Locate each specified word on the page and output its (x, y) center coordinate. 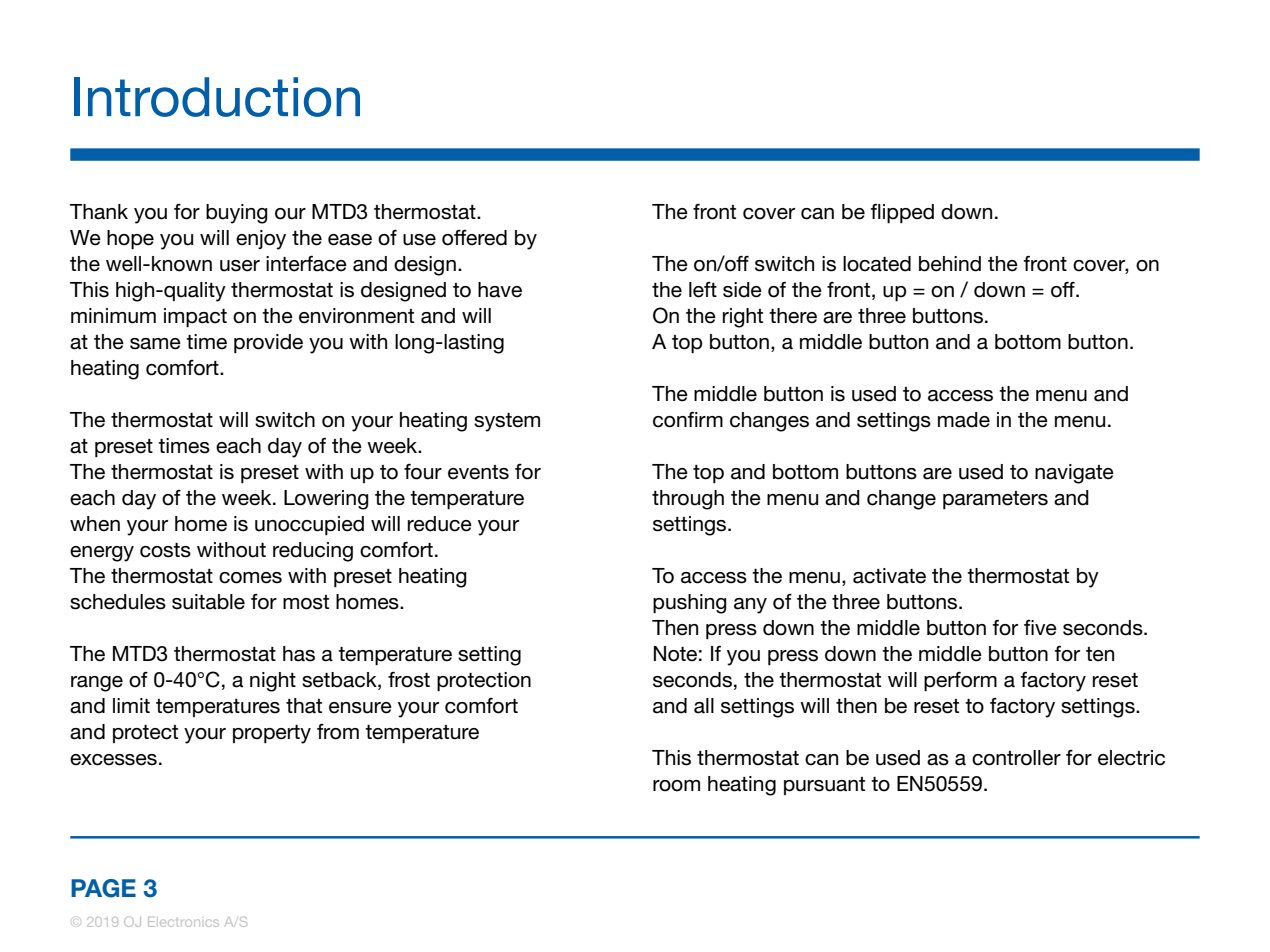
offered (474, 238)
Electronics (183, 922)
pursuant (824, 786)
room (676, 786)
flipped (902, 213)
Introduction (217, 97)
